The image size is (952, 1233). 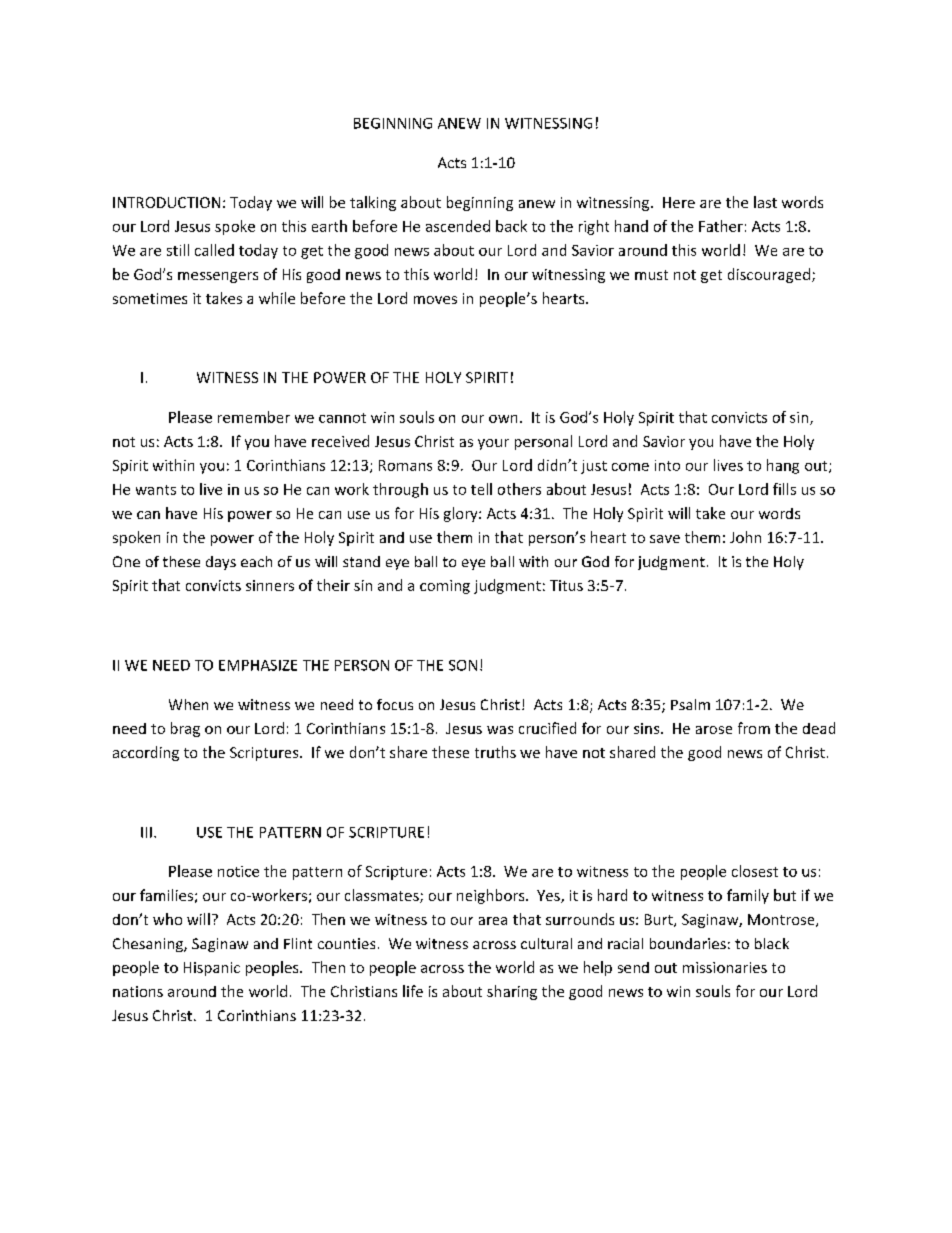 What do you see at coordinates (714, 730) in the image?
I see `arose` at bounding box center [714, 730].
